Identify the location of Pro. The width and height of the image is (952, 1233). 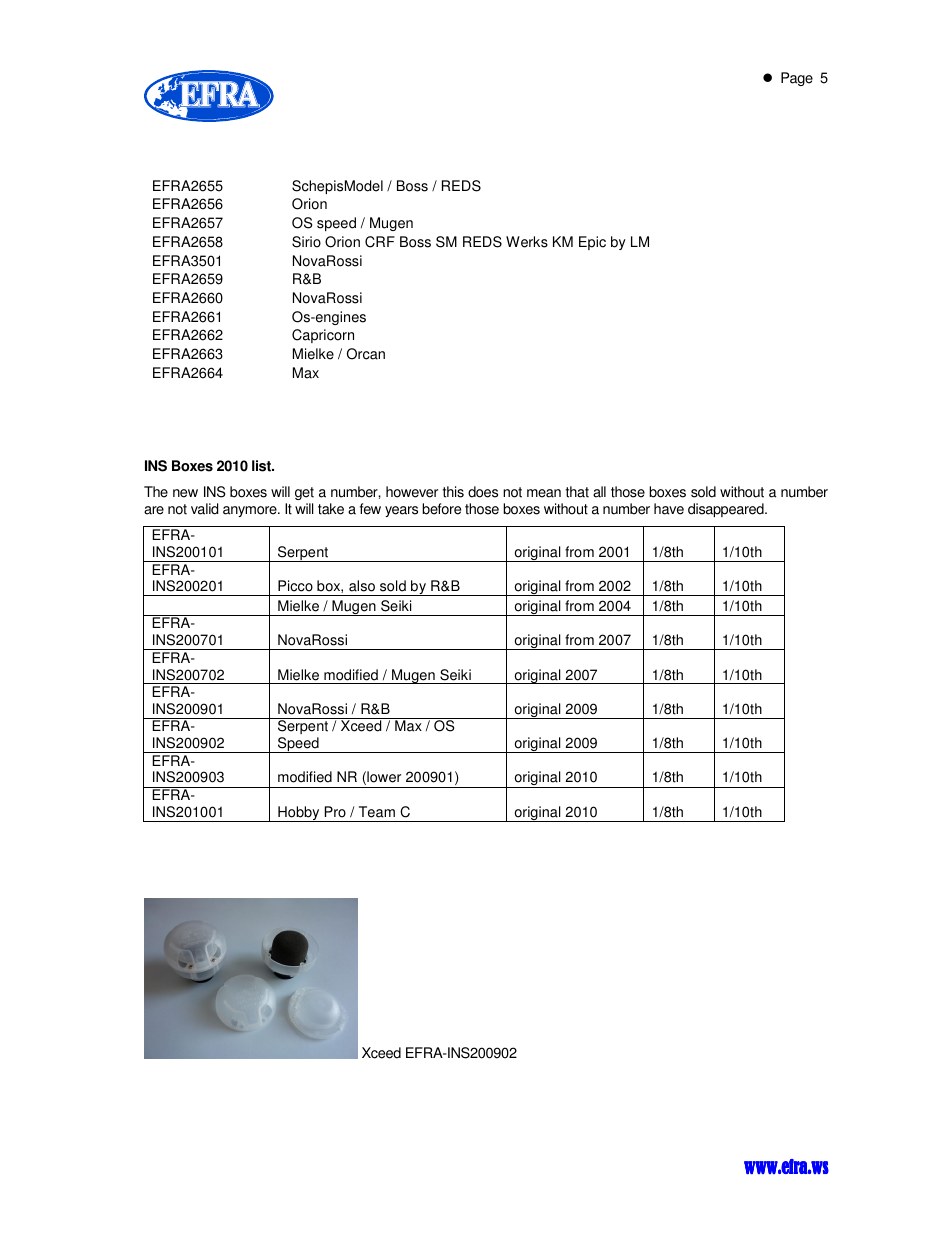
(335, 812).
